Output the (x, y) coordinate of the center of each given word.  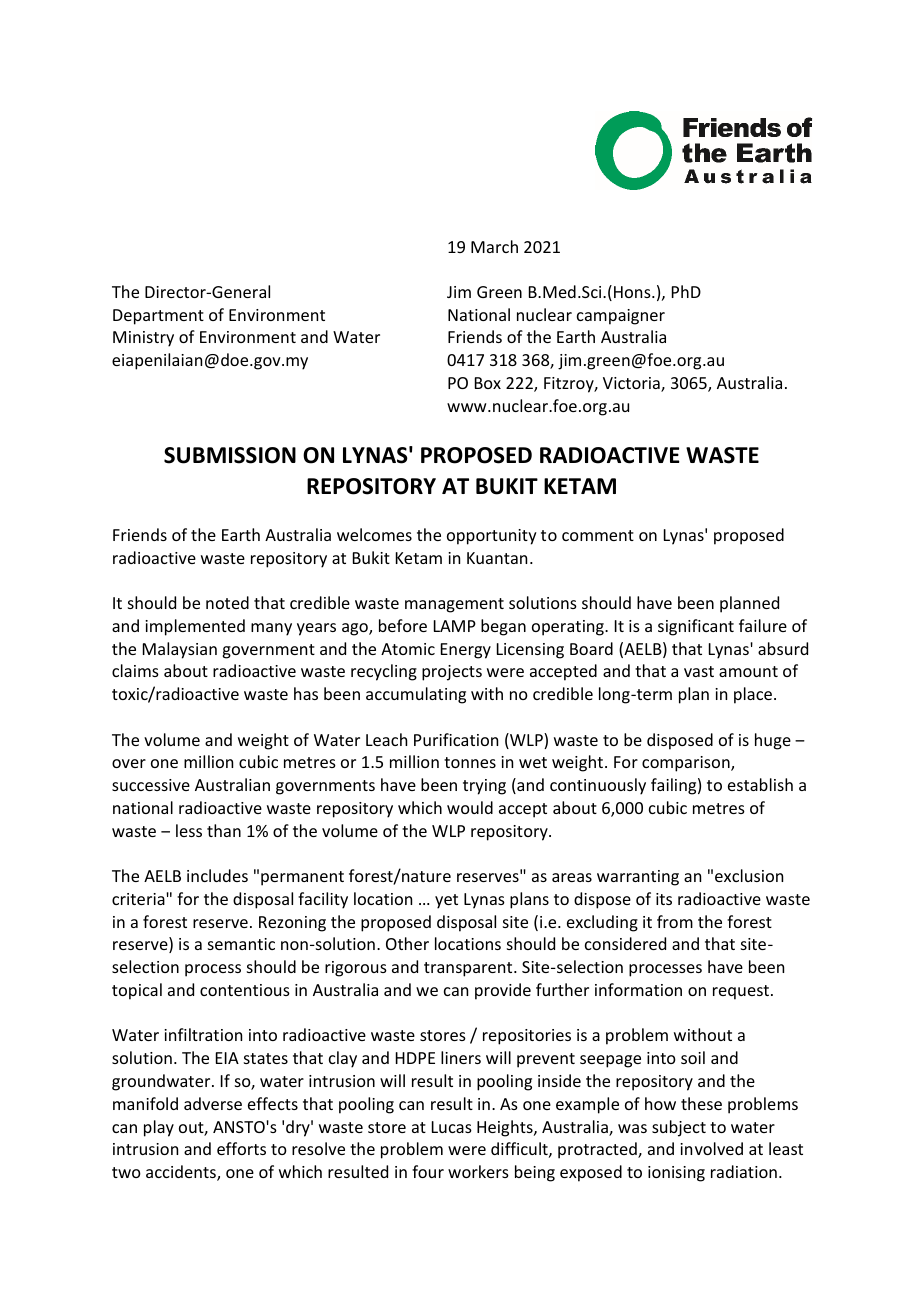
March (494, 246)
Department (158, 317)
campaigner (621, 317)
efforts (241, 1148)
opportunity (492, 537)
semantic (241, 944)
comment (598, 535)
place (754, 695)
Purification (456, 739)
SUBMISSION (230, 455)
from (675, 921)
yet (446, 901)
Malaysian (180, 650)
